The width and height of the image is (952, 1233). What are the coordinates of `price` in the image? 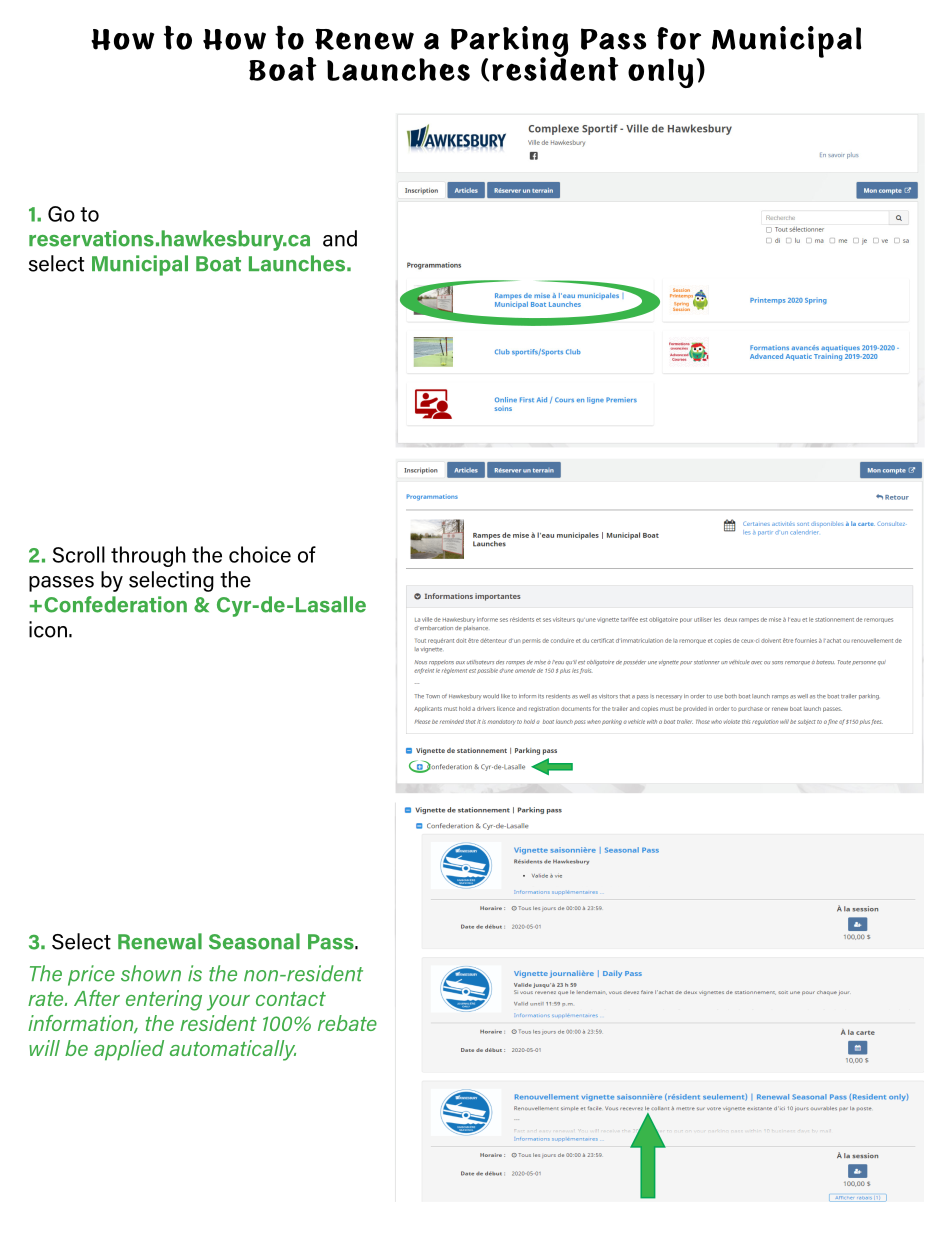 It's located at (91, 975).
